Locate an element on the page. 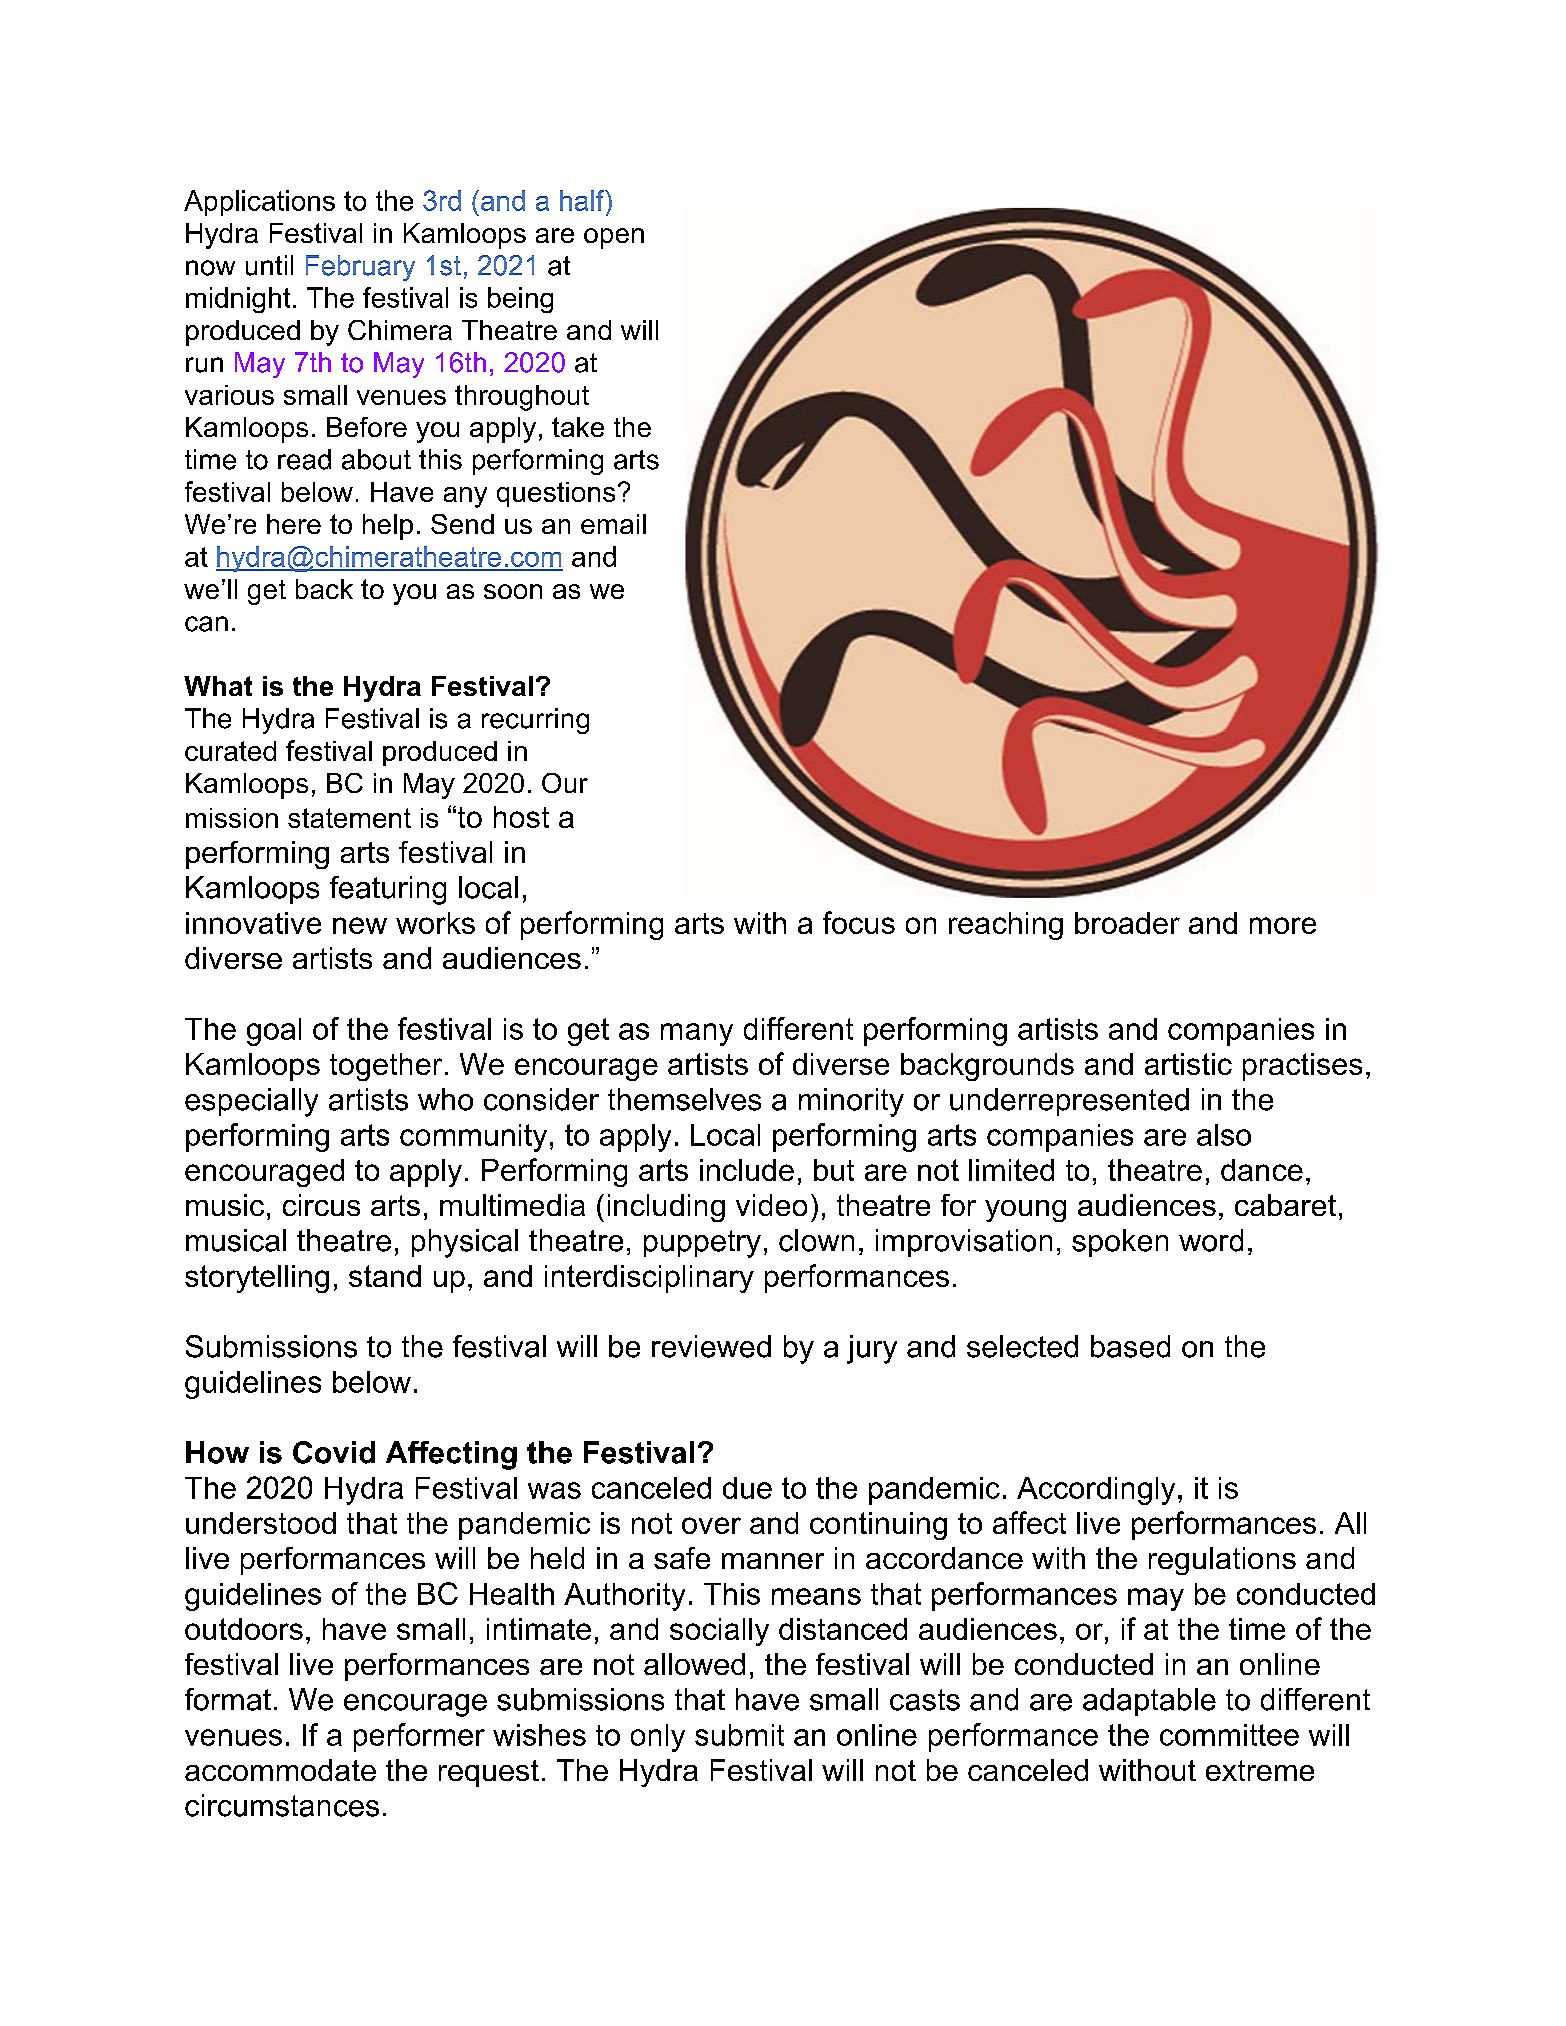  accommodate is located at coordinates (280, 1770).
